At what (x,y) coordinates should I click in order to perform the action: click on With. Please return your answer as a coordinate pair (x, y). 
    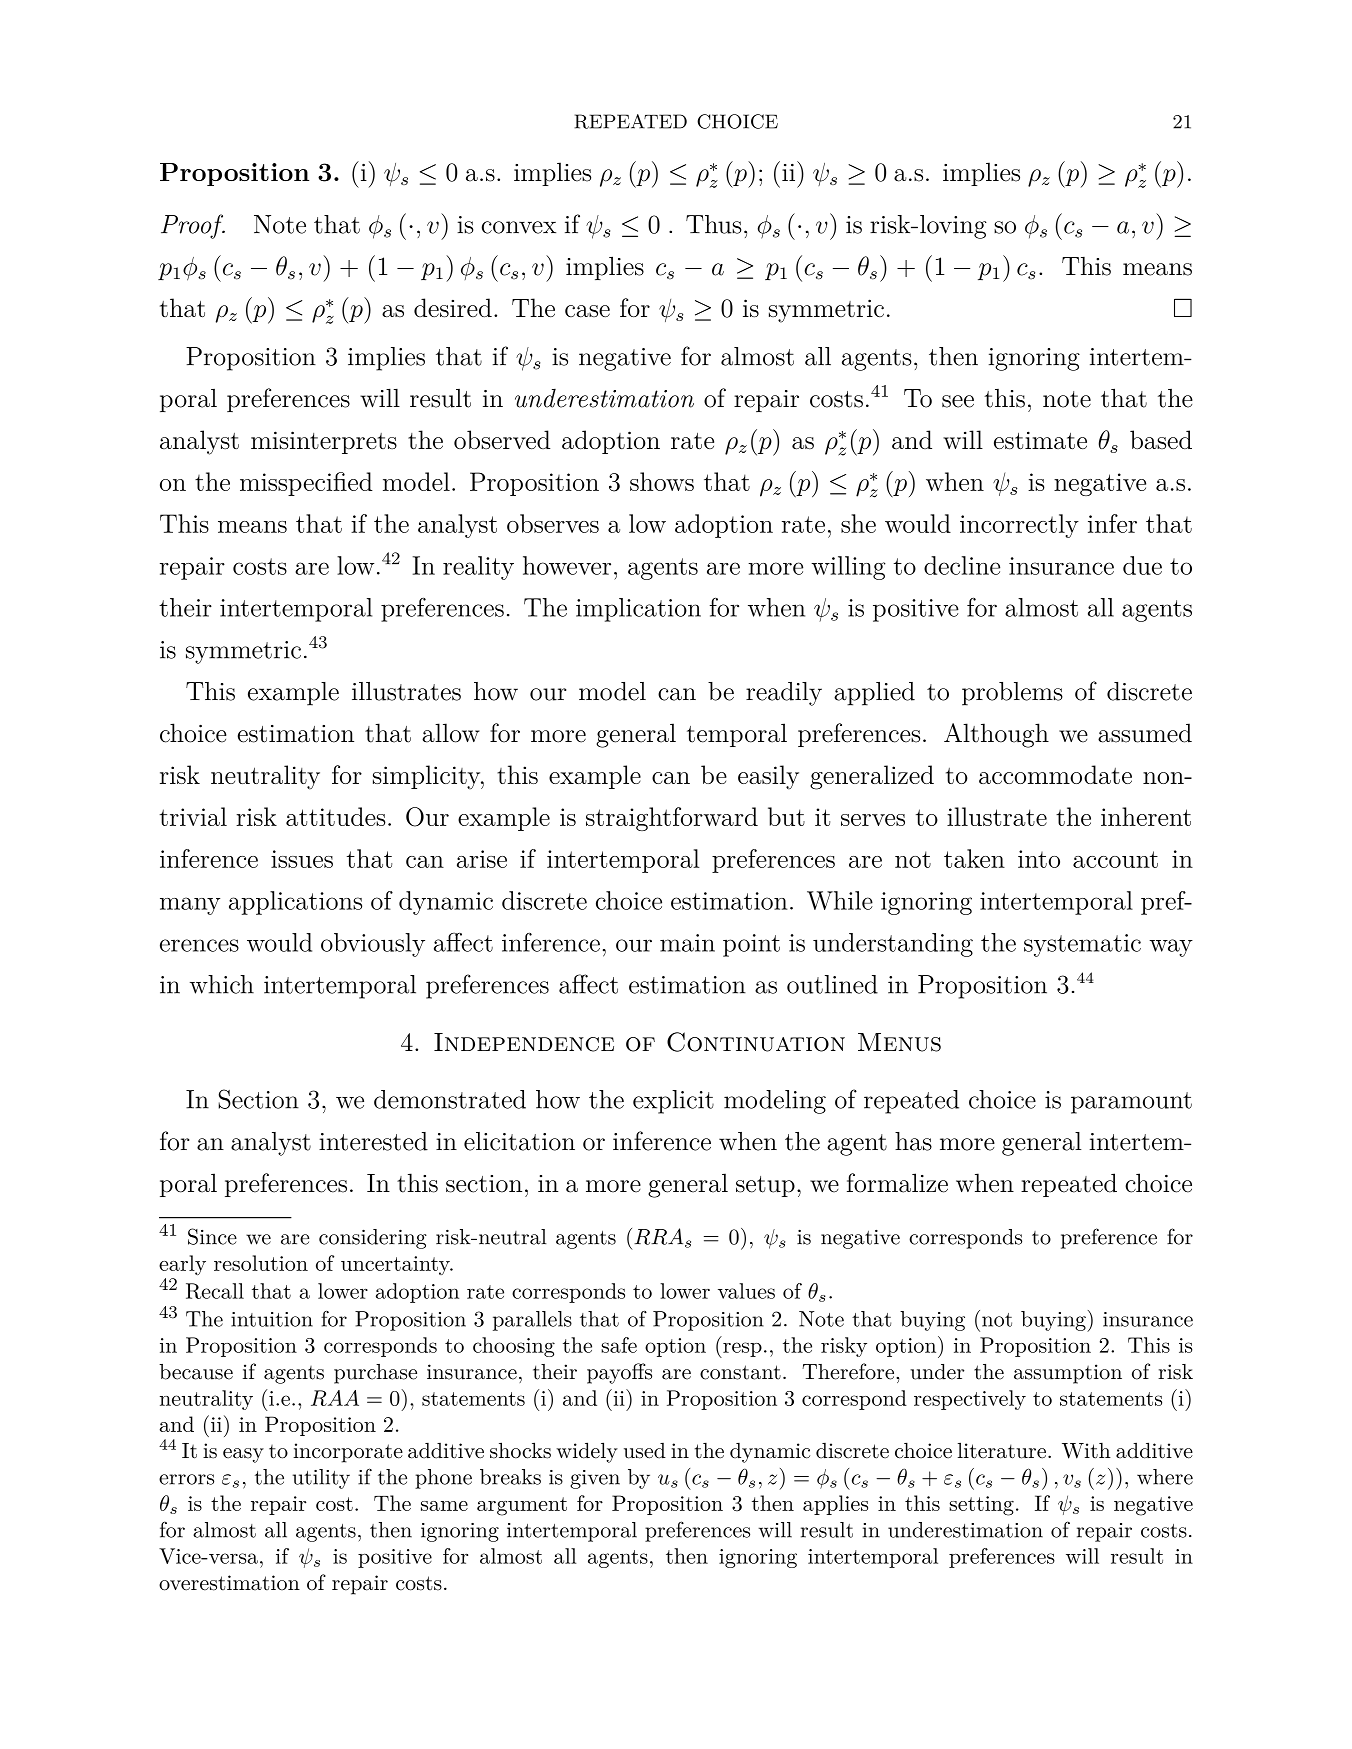
    Looking at the image, I should click on (1086, 1450).
